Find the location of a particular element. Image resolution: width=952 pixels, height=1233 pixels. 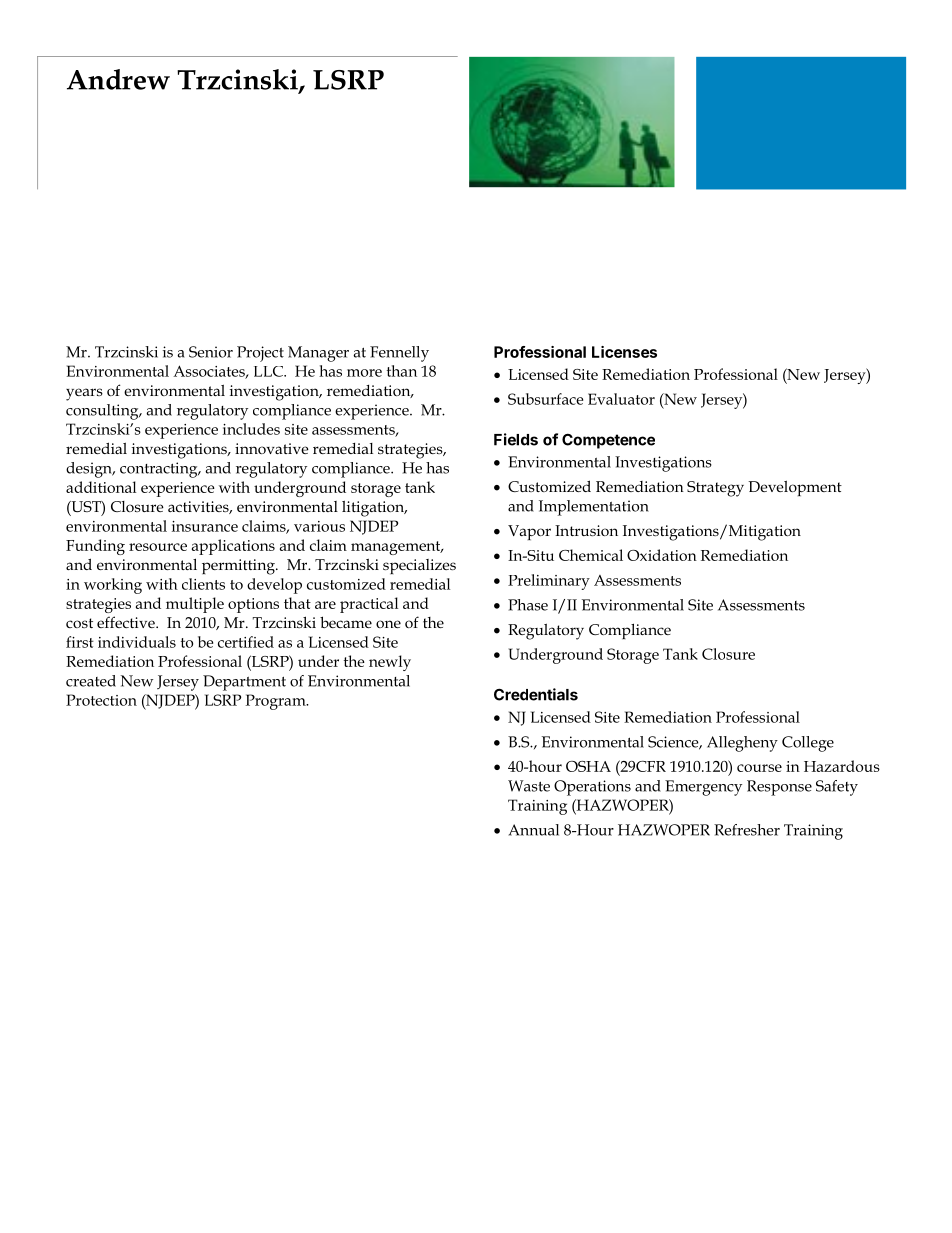

Fields is located at coordinates (516, 439).
